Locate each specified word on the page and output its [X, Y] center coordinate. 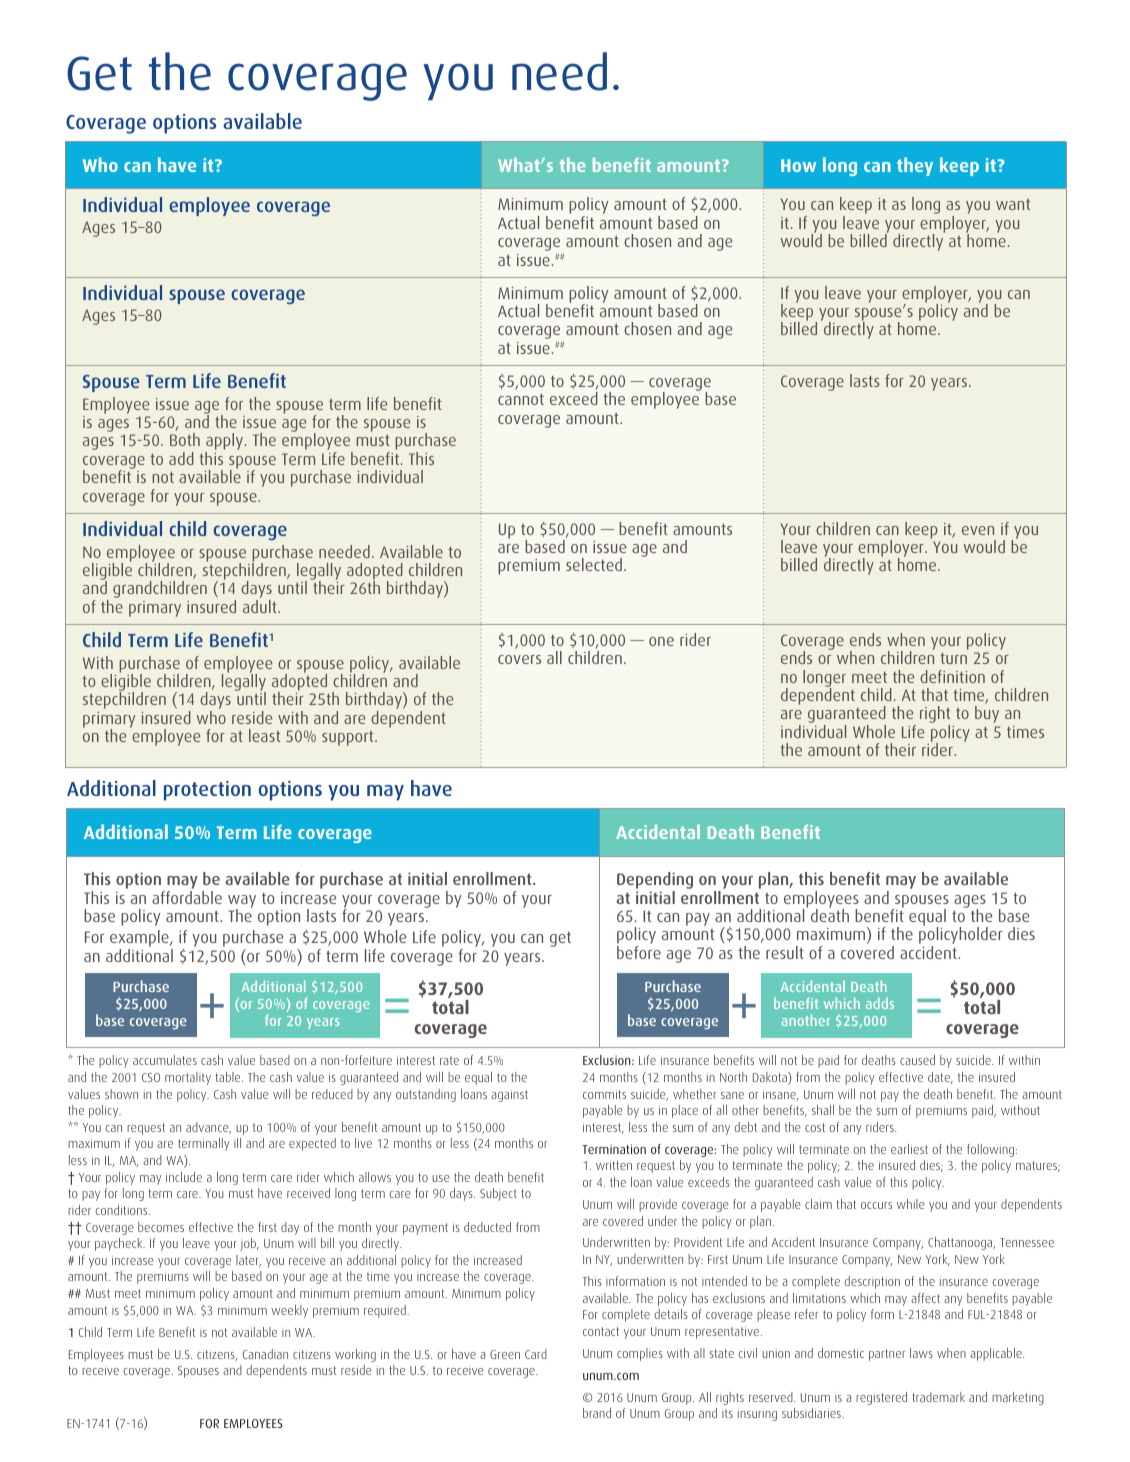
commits [604, 1094]
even [978, 530]
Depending [655, 882]
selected [594, 564]
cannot [521, 399]
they [915, 166]
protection [207, 791]
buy [987, 714]
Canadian [265, 1354]
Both [185, 439]
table [229, 1077]
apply [225, 443]
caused [917, 1060]
